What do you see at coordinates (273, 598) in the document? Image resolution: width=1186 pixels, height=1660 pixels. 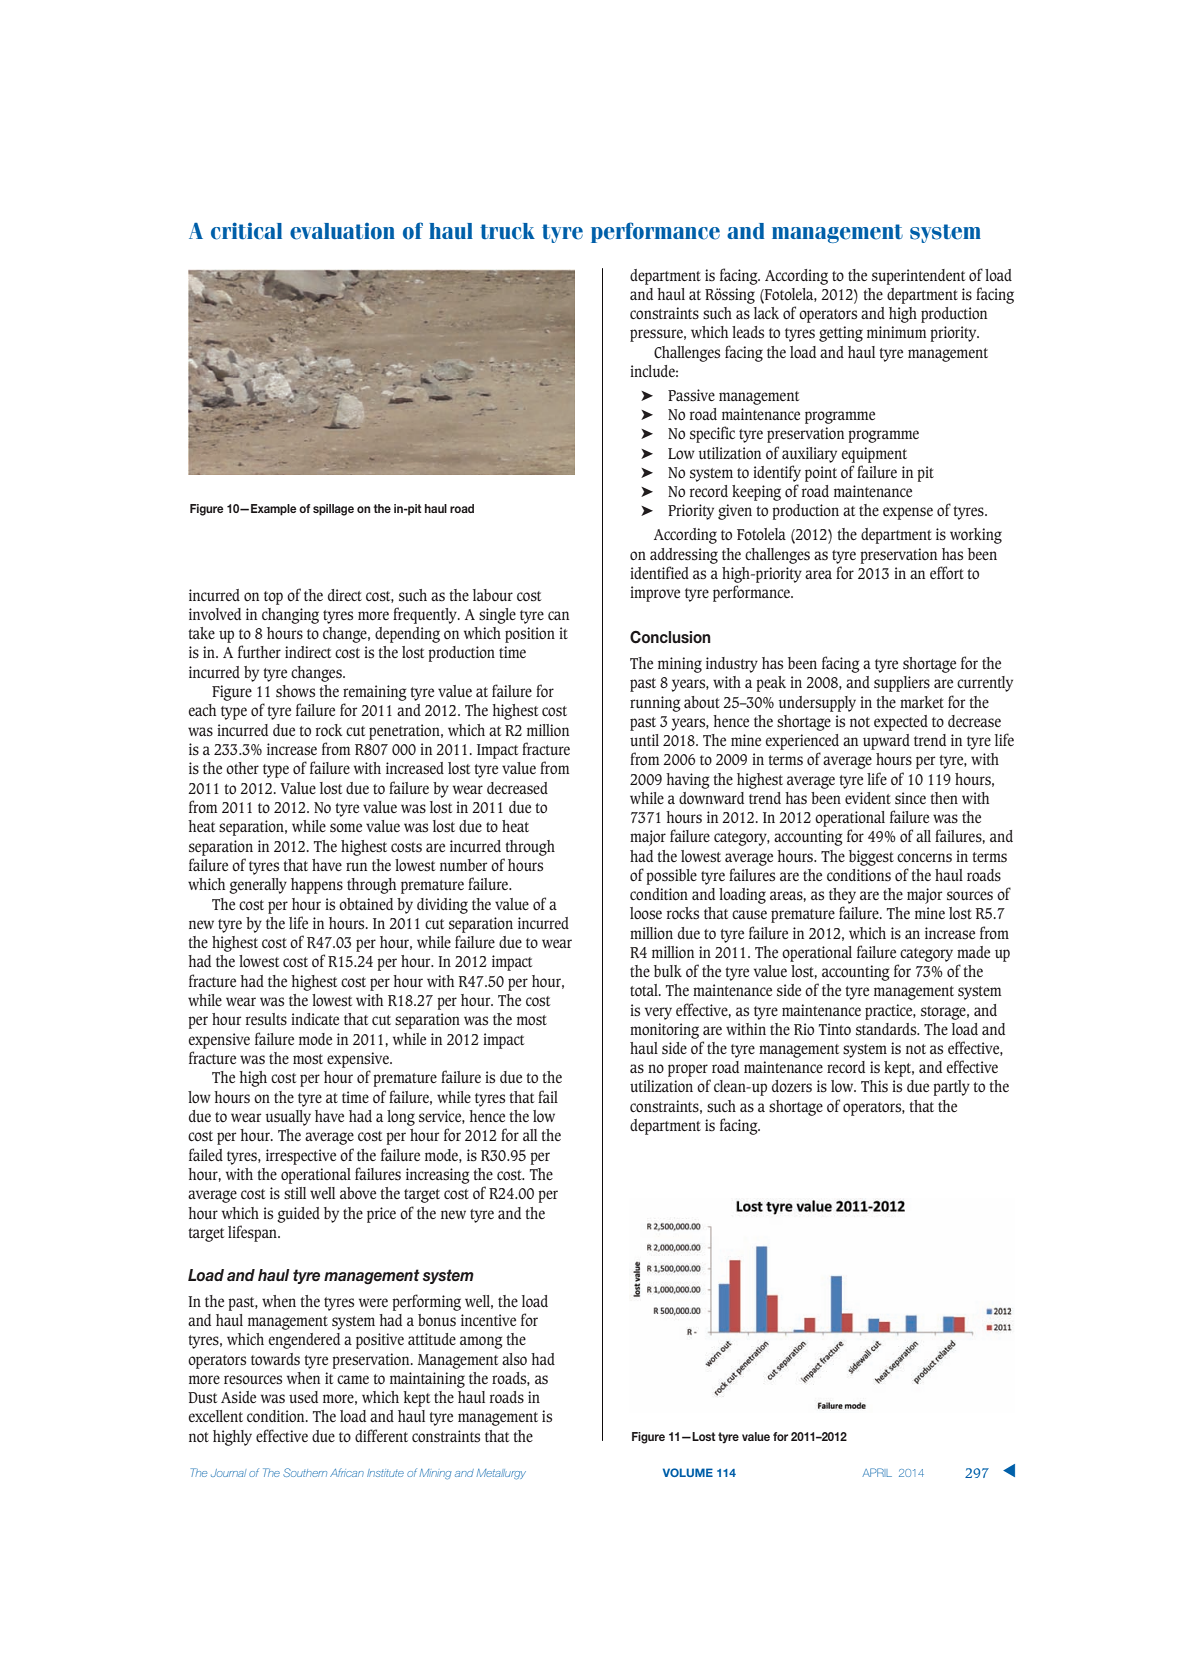 I see `top` at bounding box center [273, 598].
